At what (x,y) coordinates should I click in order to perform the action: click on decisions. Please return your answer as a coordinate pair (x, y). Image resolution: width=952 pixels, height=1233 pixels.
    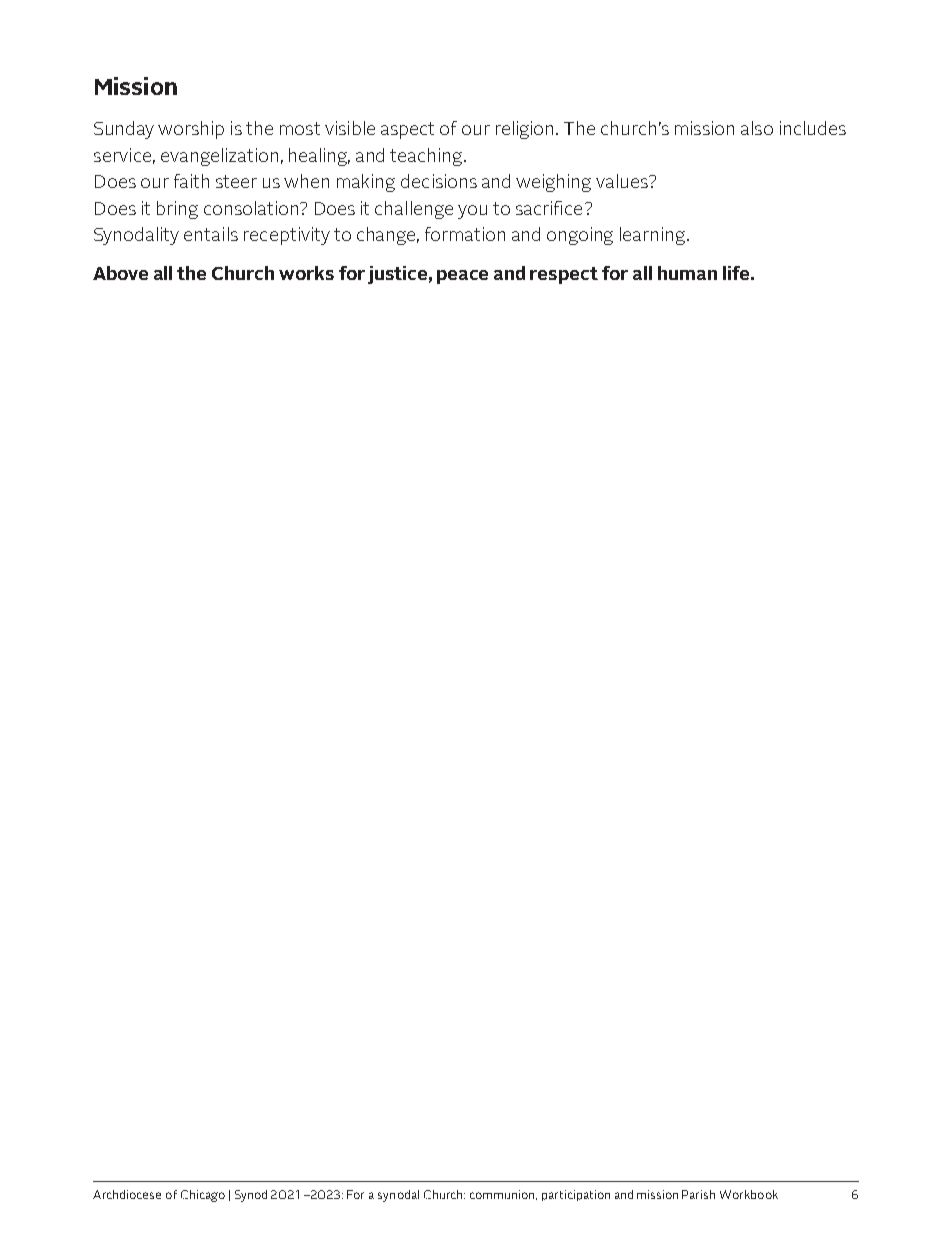
    Looking at the image, I should click on (439, 181).
